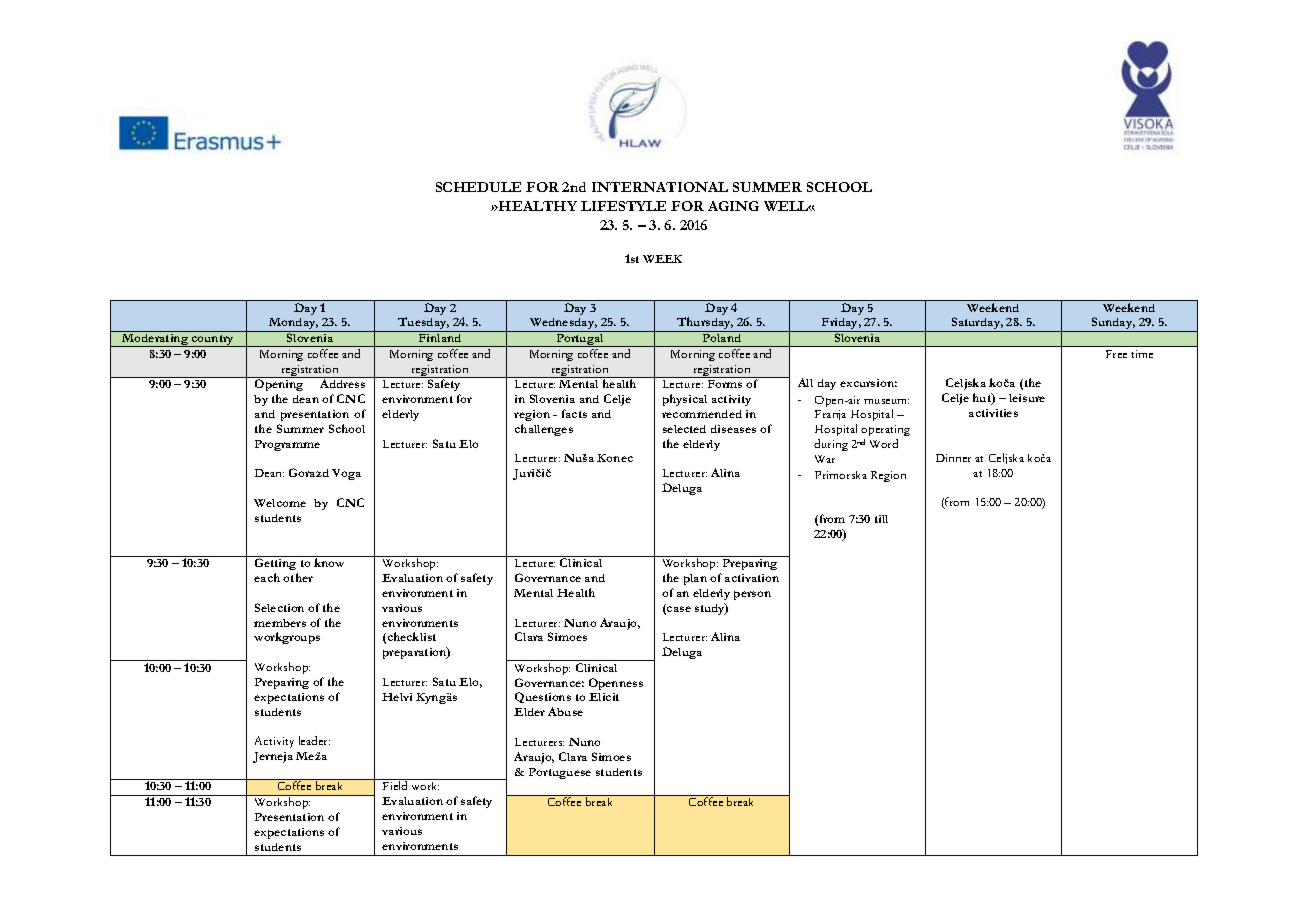  Describe the element at coordinates (752, 578) in the screenshot. I see `activation` at that location.
